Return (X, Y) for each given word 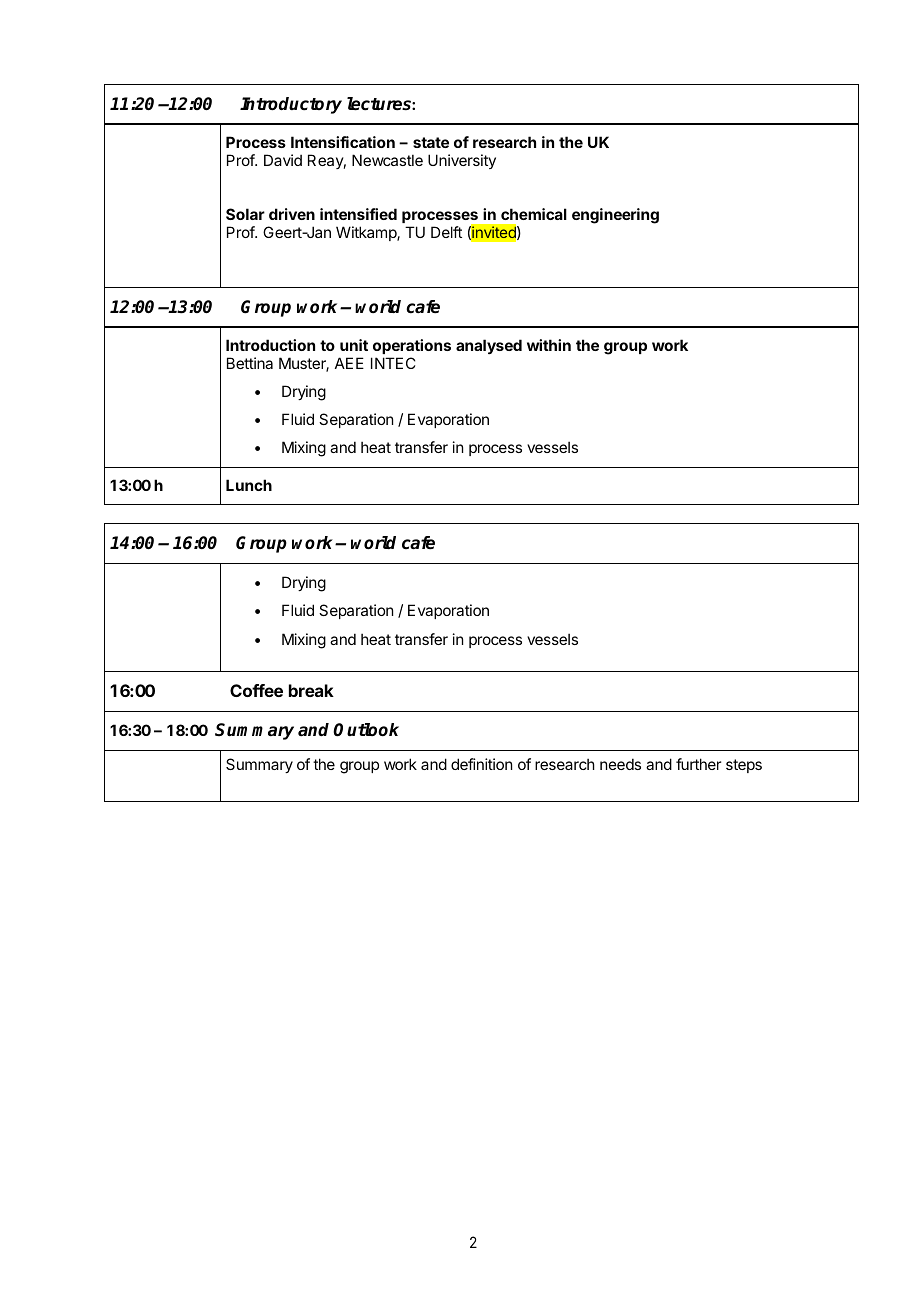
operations (412, 346)
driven (292, 214)
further (698, 764)
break (311, 690)
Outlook (366, 730)
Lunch (249, 485)
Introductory (291, 105)
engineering (615, 216)
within (549, 345)
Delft (446, 232)
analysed (489, 346)
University (462, 161)
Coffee (256, 690)
